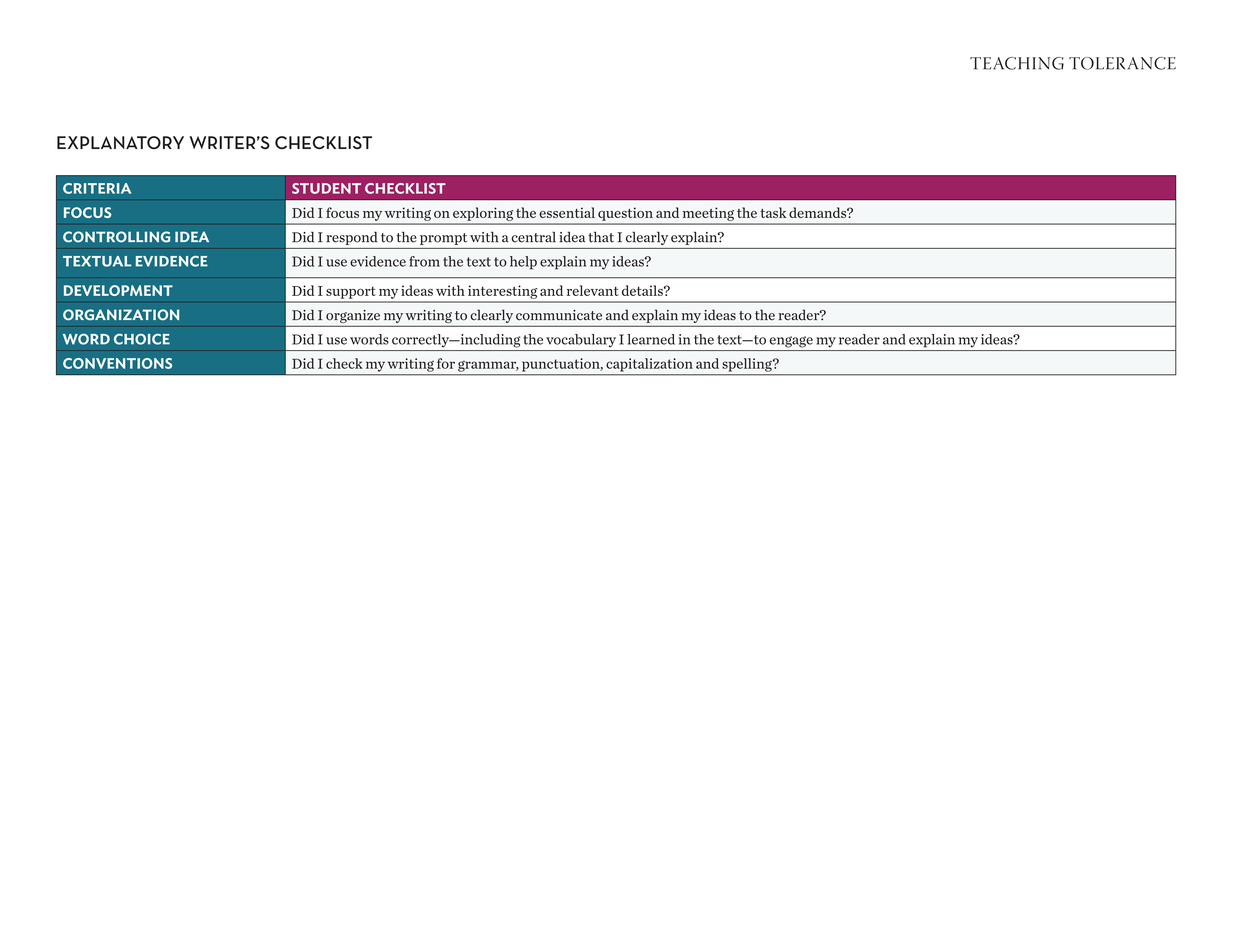 The image size is (1233, 952). What do you see at coordinates (649, 365) in the image?
I see `capitalization` at bounding box center [649, 365].
